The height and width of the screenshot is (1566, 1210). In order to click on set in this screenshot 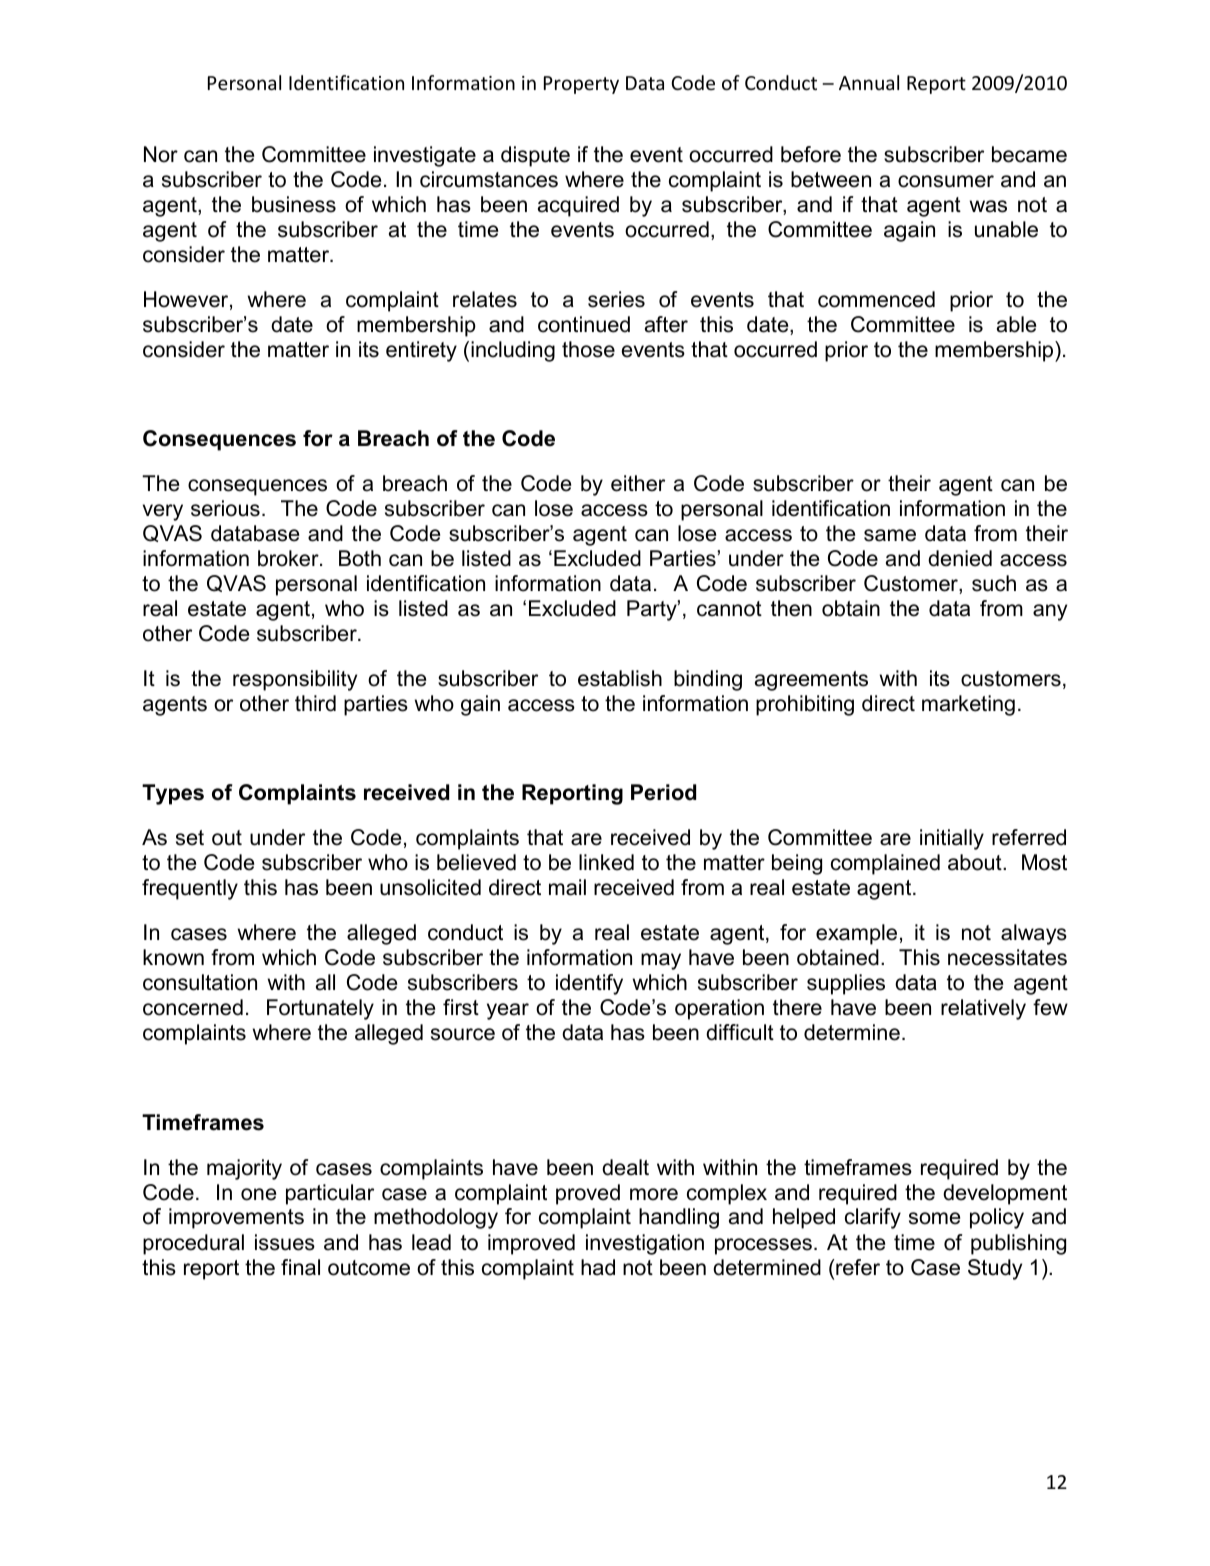, I will do `click(190, 838)`.
